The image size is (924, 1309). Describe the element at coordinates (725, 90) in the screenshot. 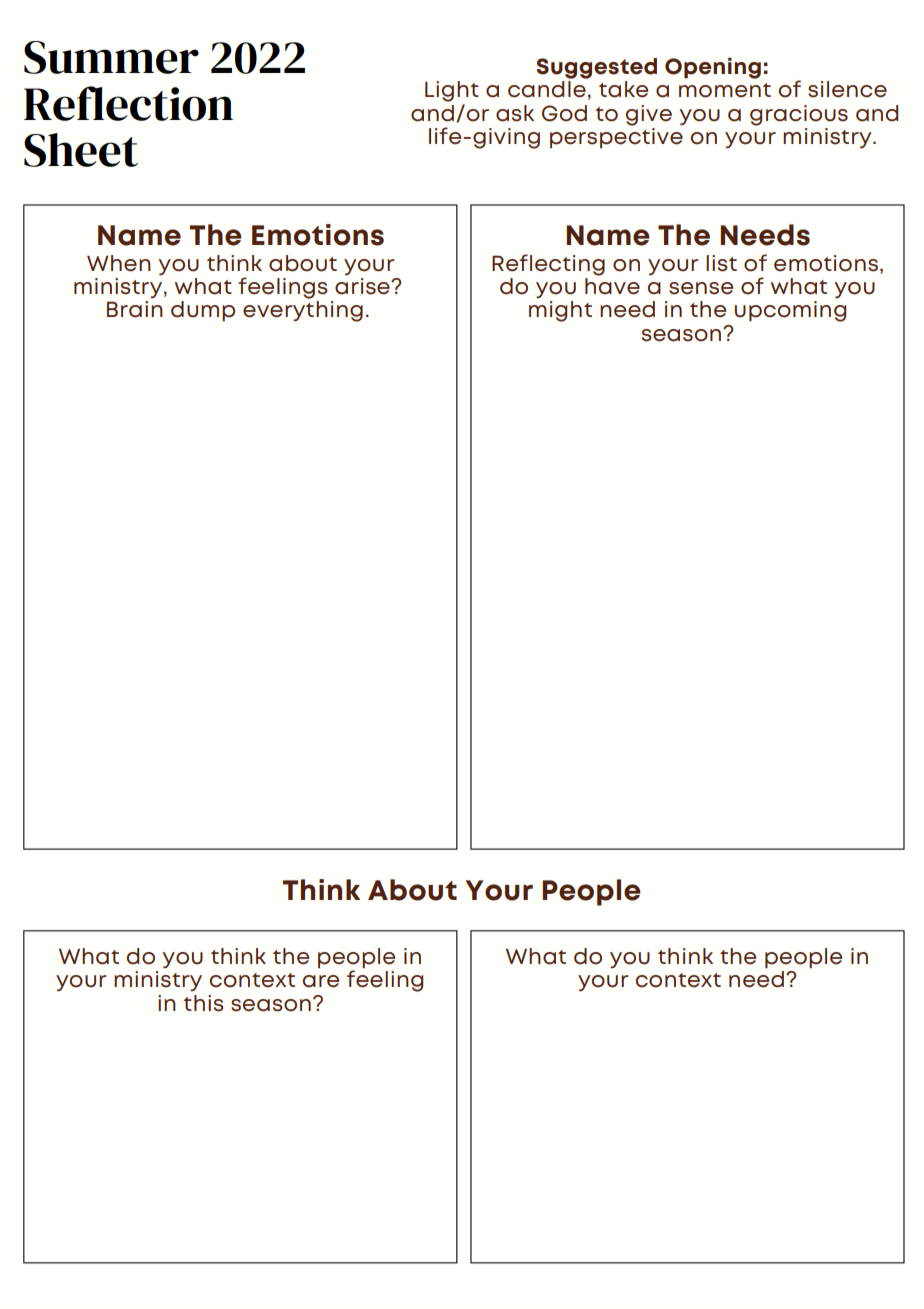

I see `moment` at that location.
